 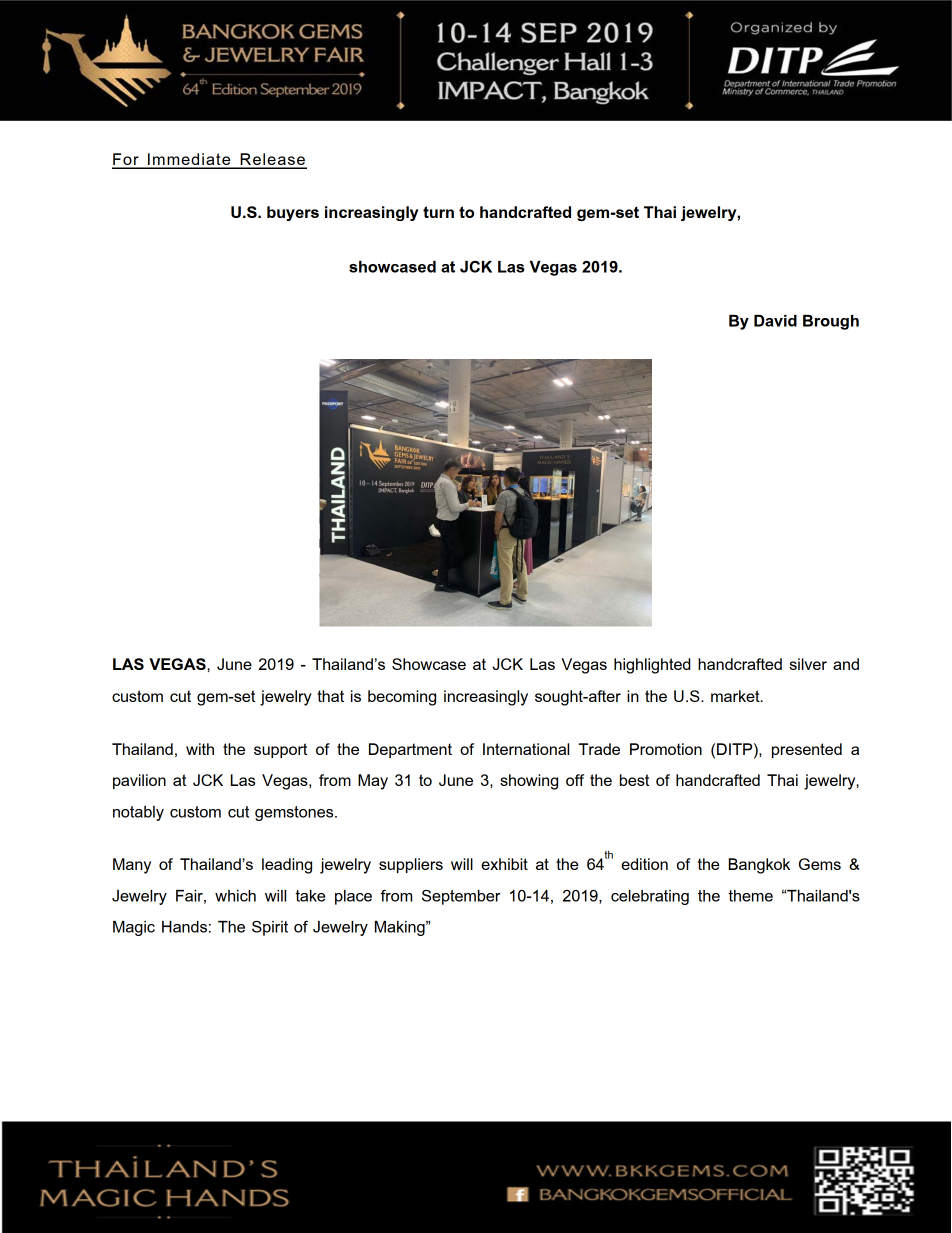 What do you see at coordinates (461, 897) in the image?
I see `September` at bounding box center [461, 897].
